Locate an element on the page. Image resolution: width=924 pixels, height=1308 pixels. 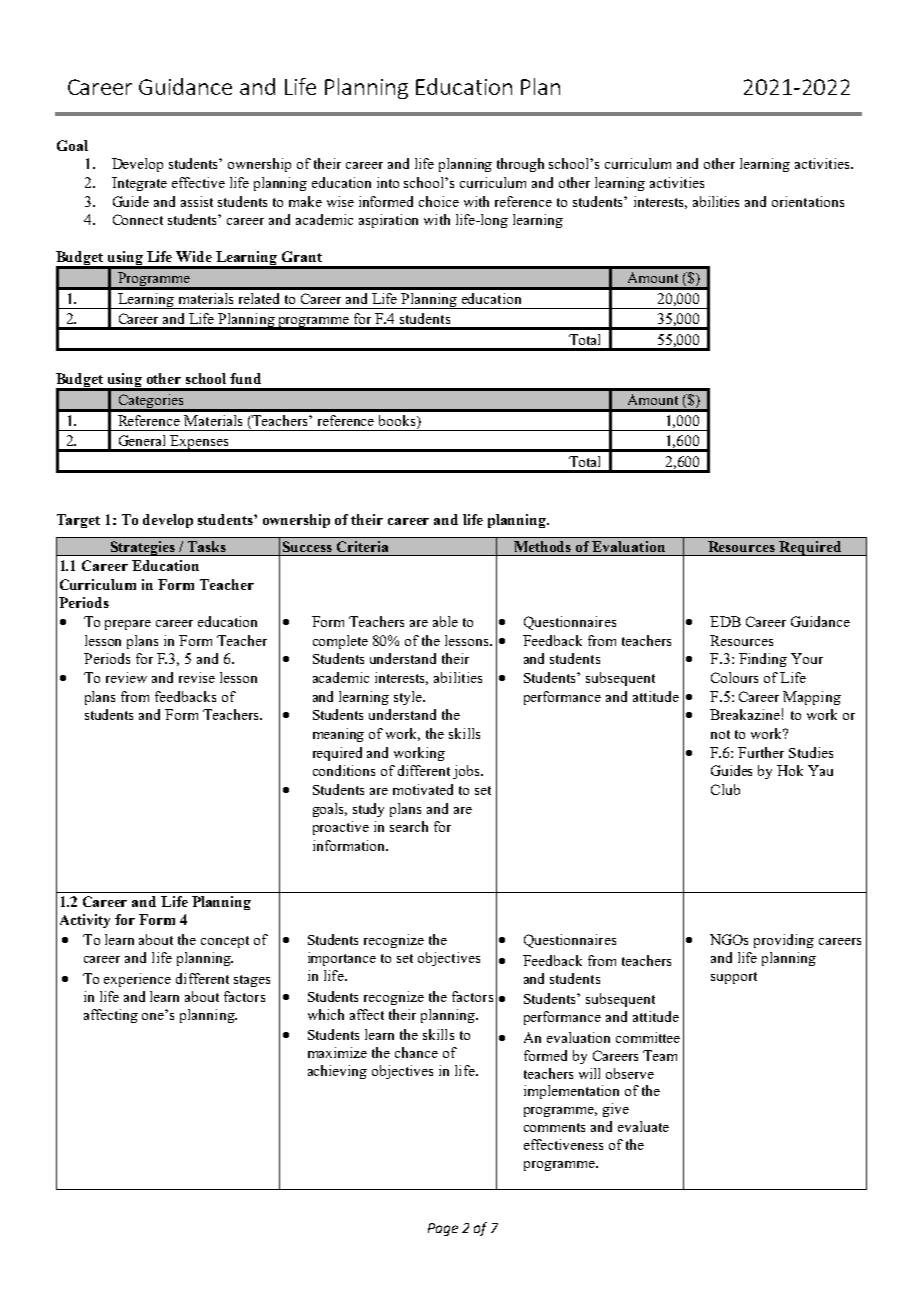
Colours is located at coordinates (734, 677).
